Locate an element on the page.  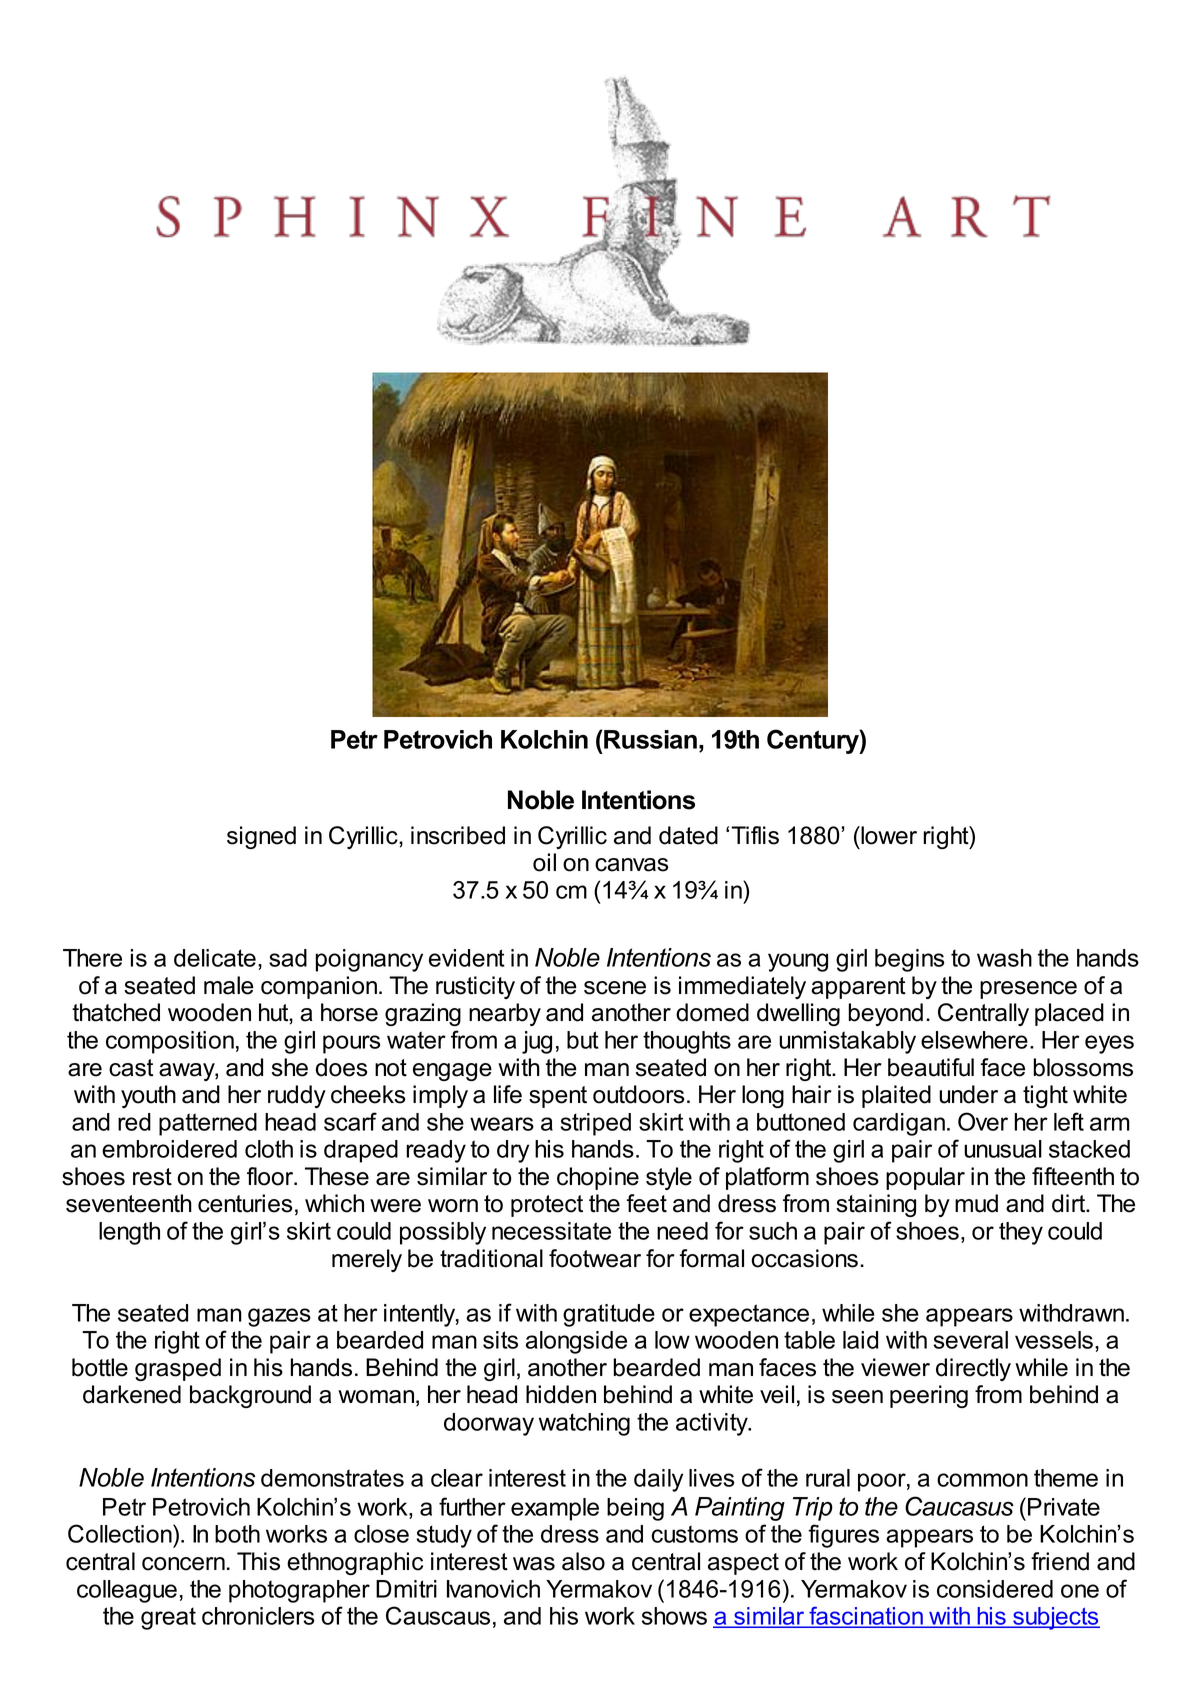
several is located at coordinates (970, 1340).
